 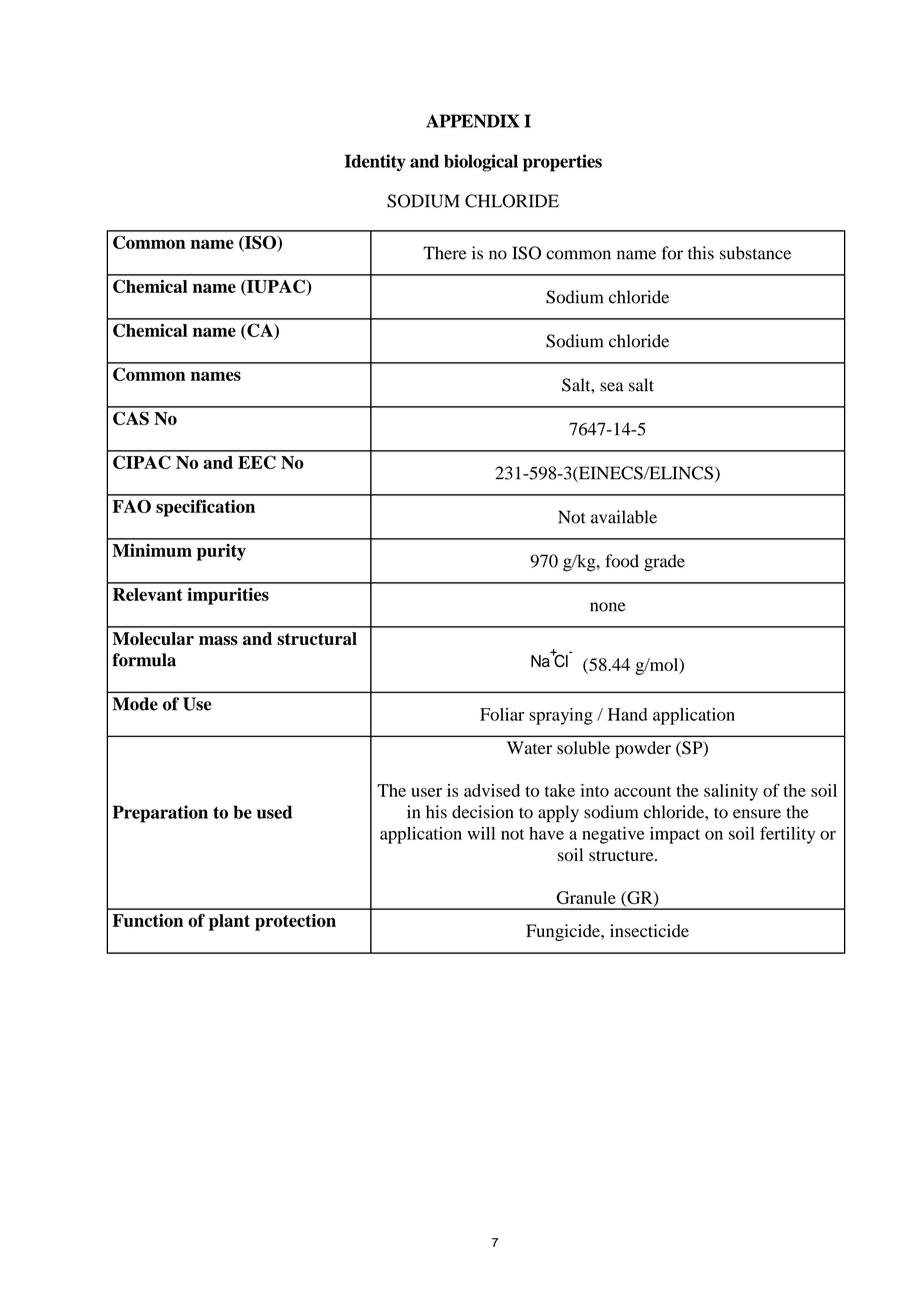 I want to click on sea, so click(x=612, y=387).
